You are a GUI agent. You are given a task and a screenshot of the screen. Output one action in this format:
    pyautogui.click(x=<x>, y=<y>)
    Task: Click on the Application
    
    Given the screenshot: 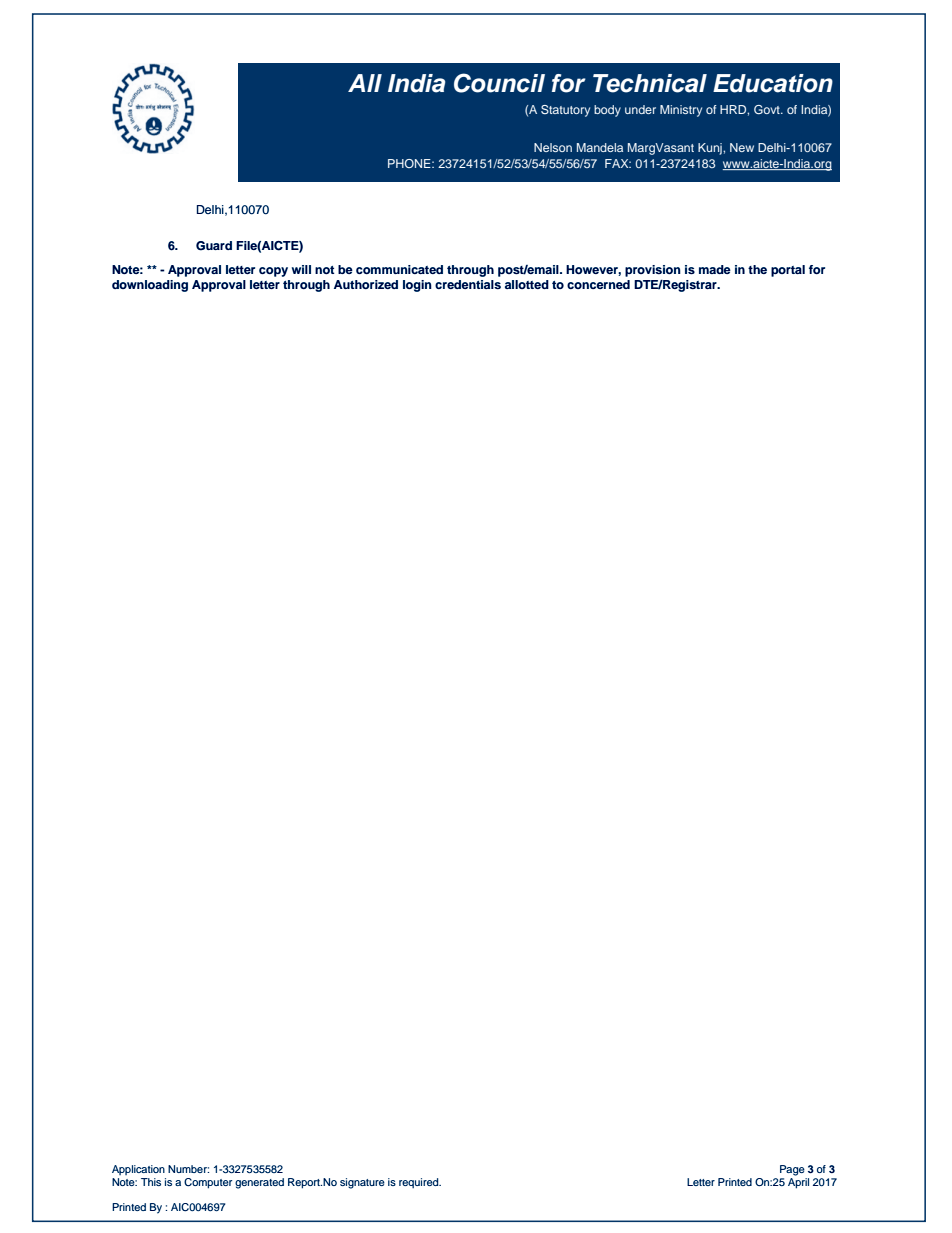 What is the action you would take?
    pyautogui.click(x=138, y=1170)
